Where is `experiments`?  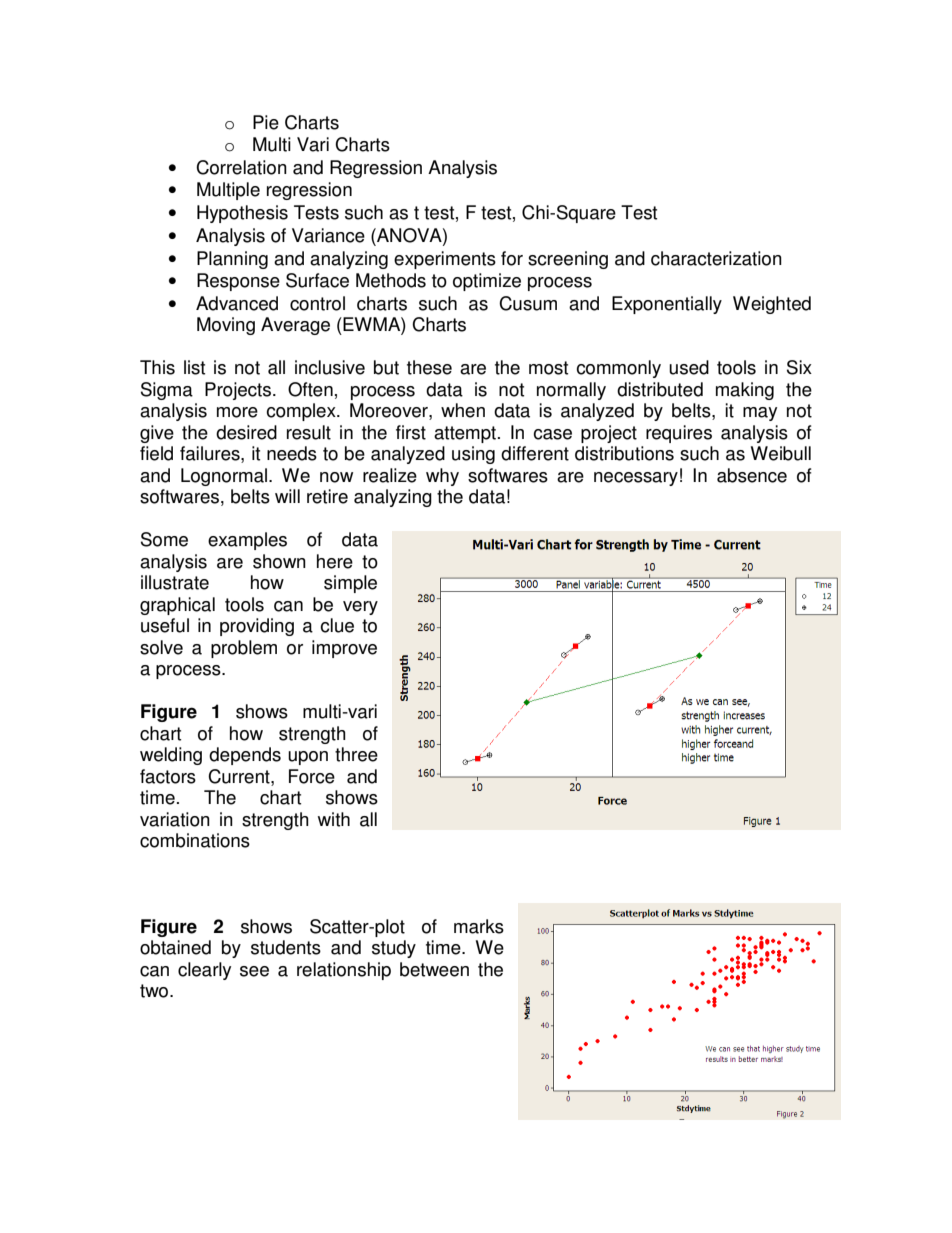
experiments is located at coordinates (445, 260).
